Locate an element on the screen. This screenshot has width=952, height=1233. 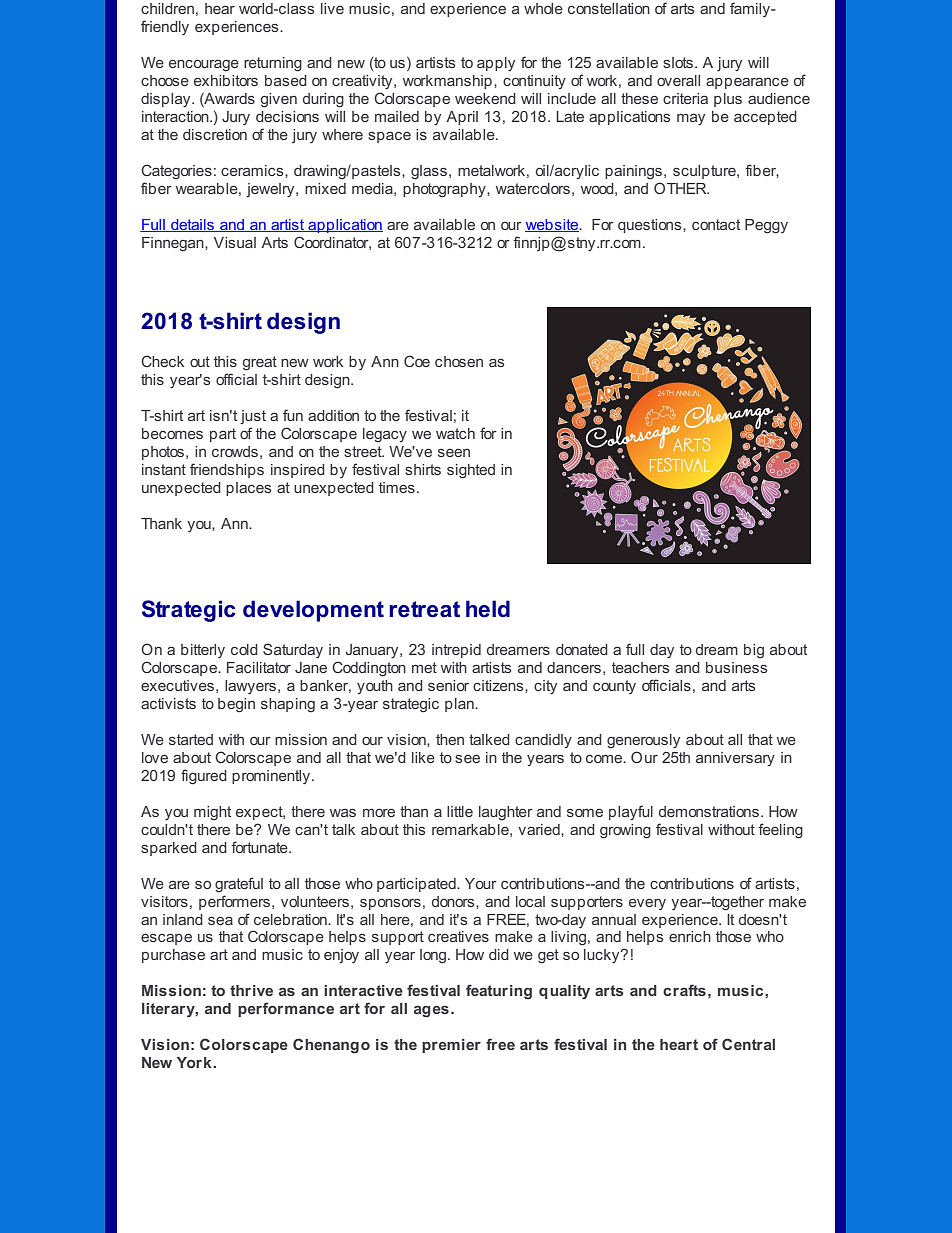
great is located at coordinates (260, 363).
